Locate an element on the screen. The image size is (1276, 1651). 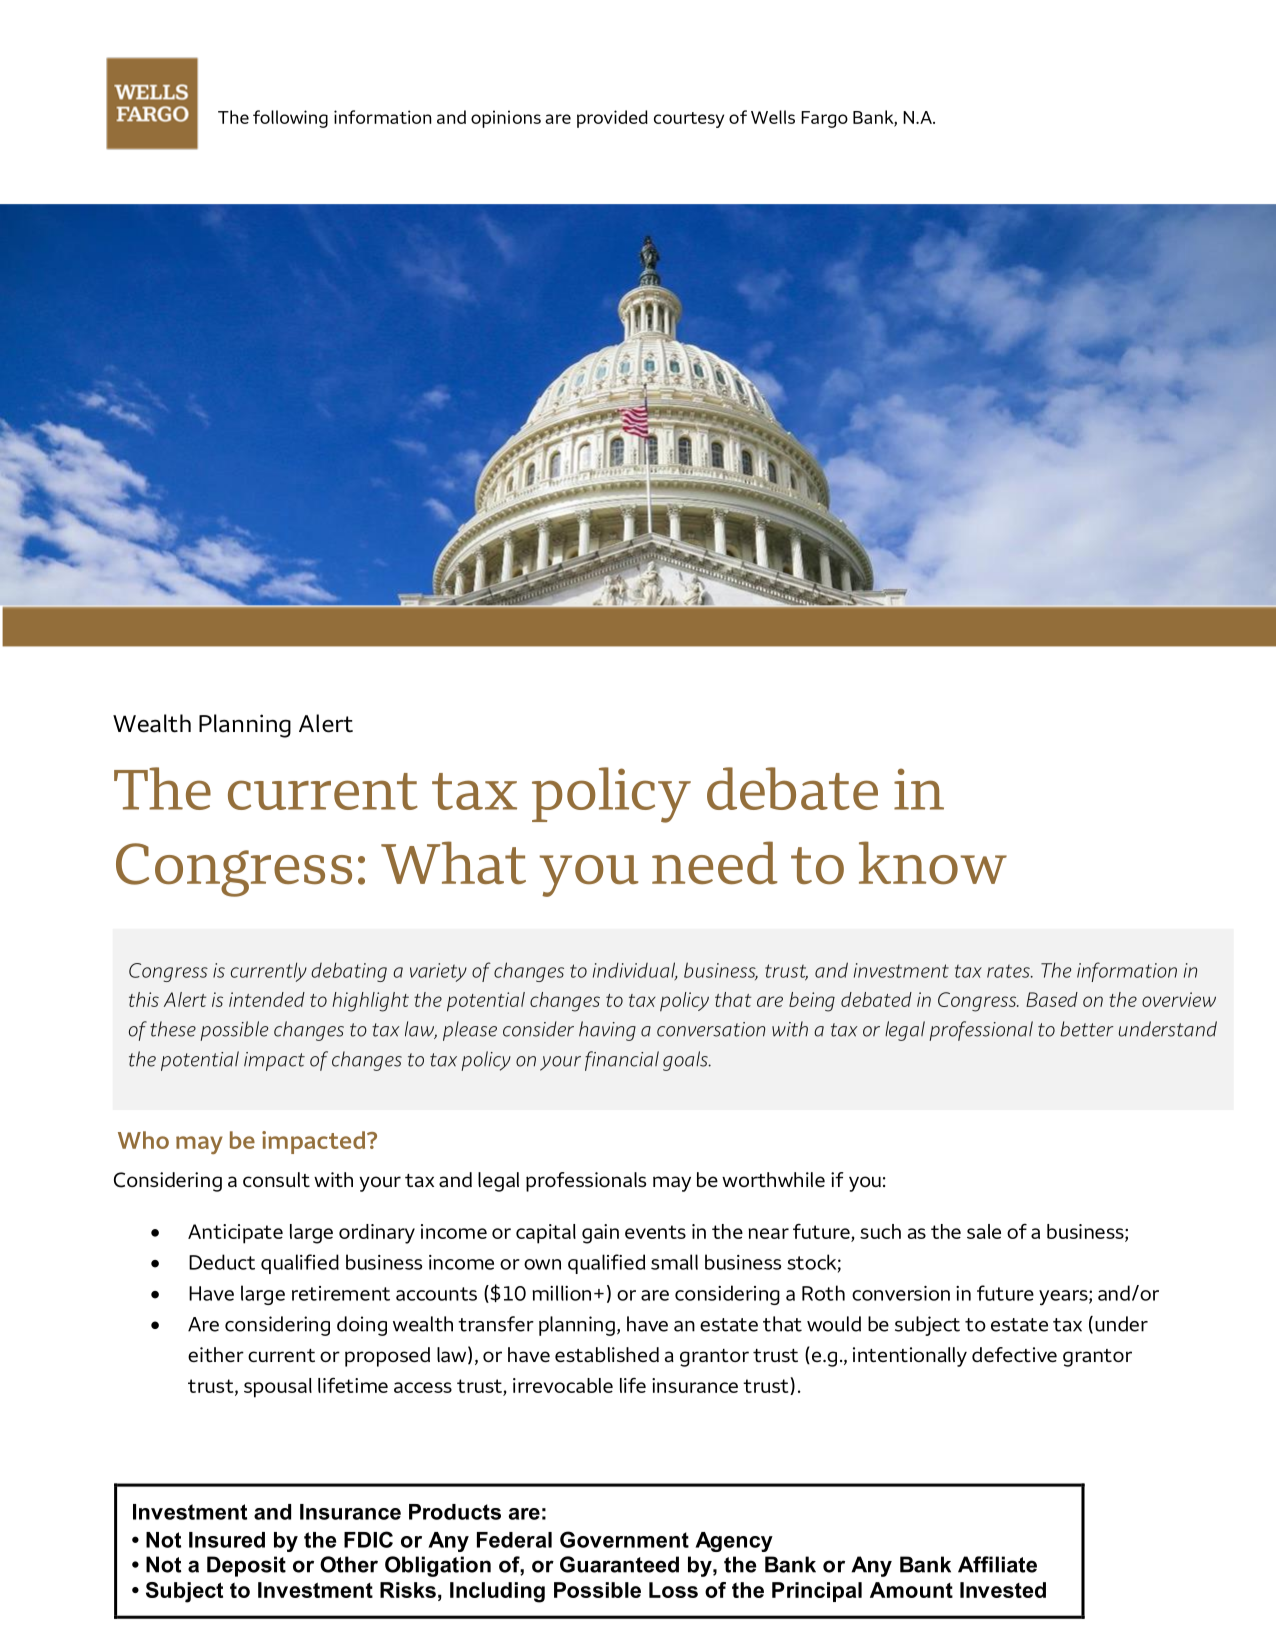
Fargo is located at coordinates (824, 119).
